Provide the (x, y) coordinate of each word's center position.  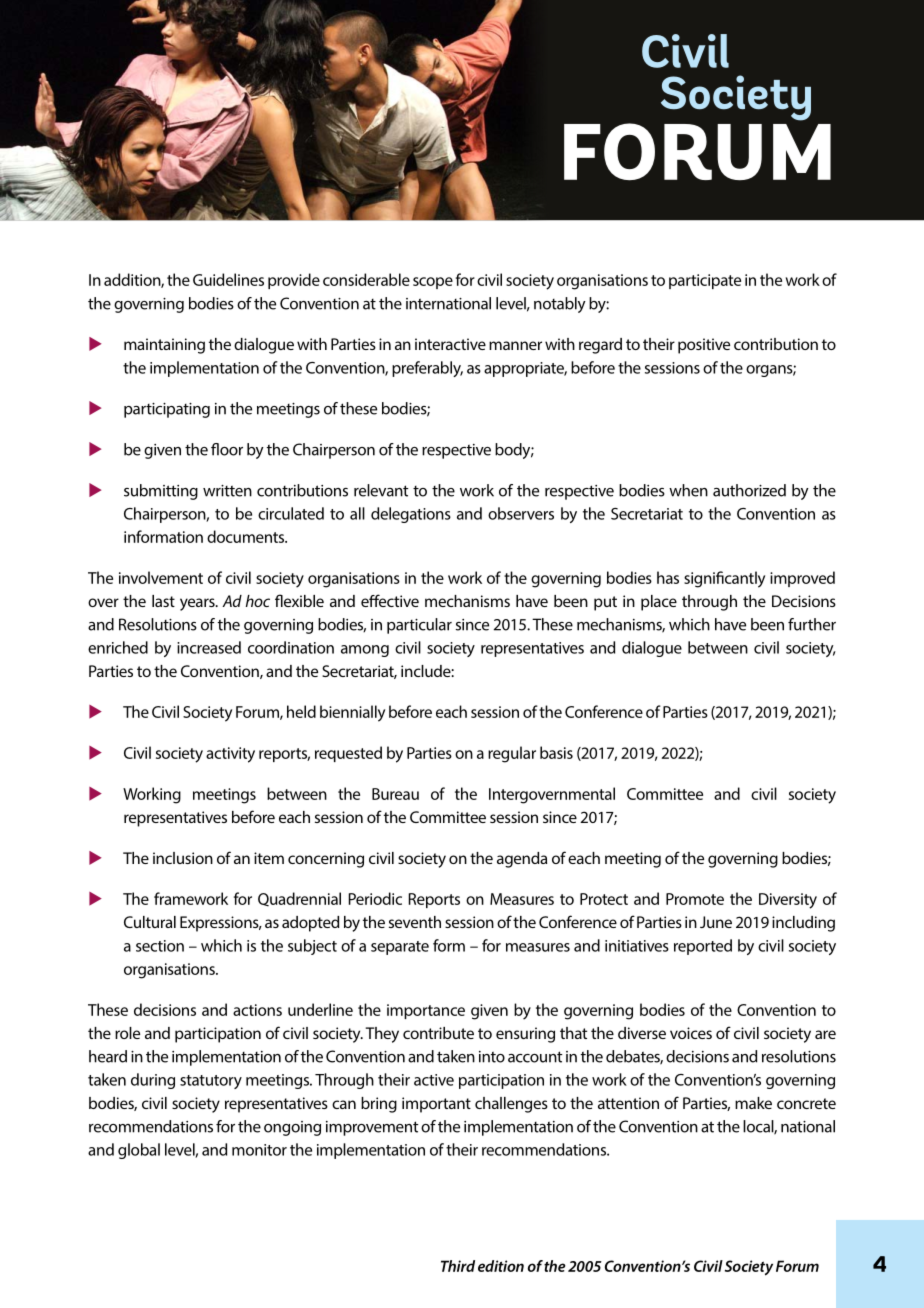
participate (705, 281)
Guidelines (228, 279)
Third (458, 1266)
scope (433, 283)
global (139, 1151)
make (753, 1103)
